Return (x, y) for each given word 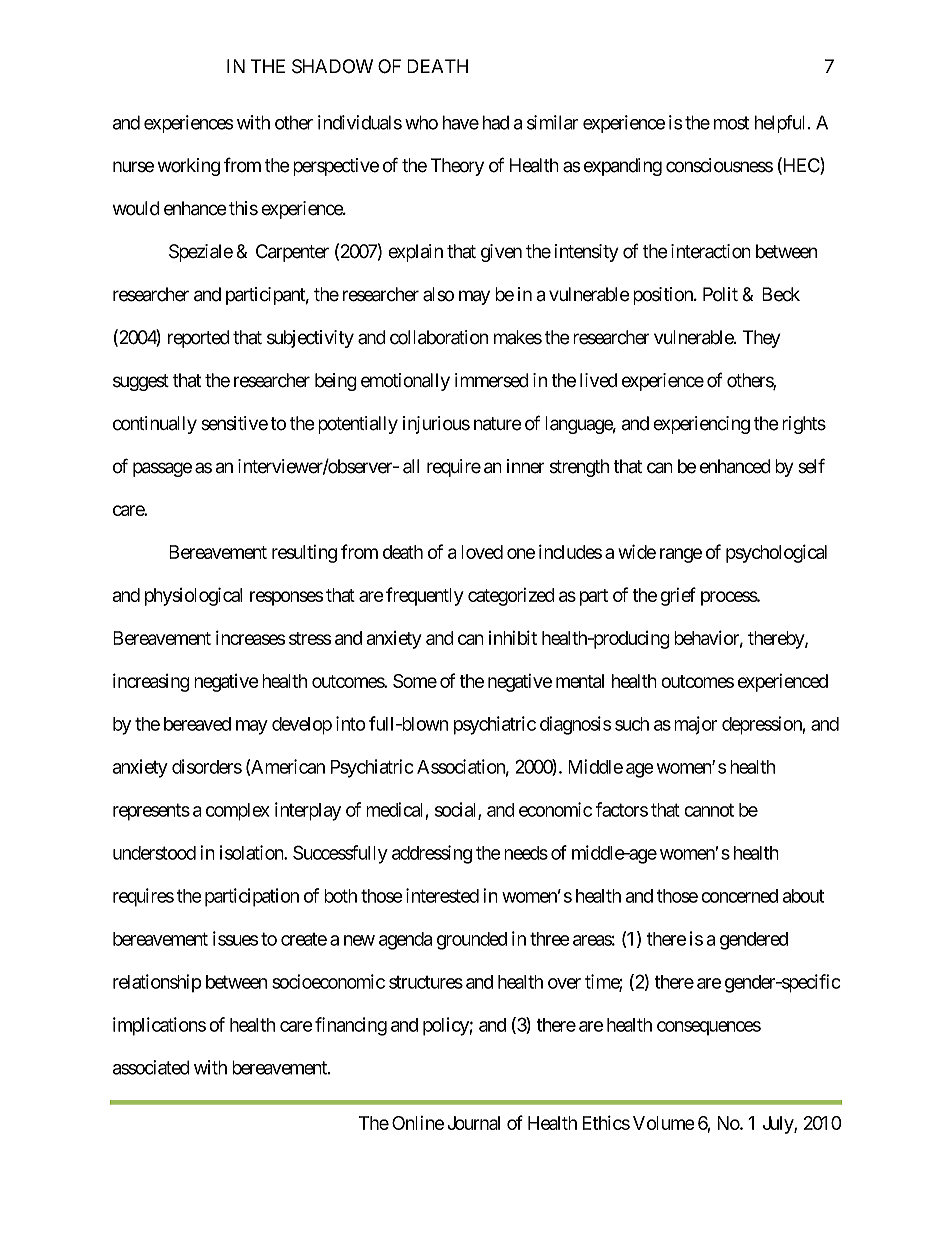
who (421, 122)
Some (415, 681)
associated (151, 1067)
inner (526, 466)
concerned (739, 896)
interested (442, 895)
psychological (776, 553)
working (189, 167)
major (695, 725)
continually (155, 425)
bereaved (197, 724)
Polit (720, 294)
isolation (252, 852)
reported (199, 339)
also (438, 294)
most (731, 123)
